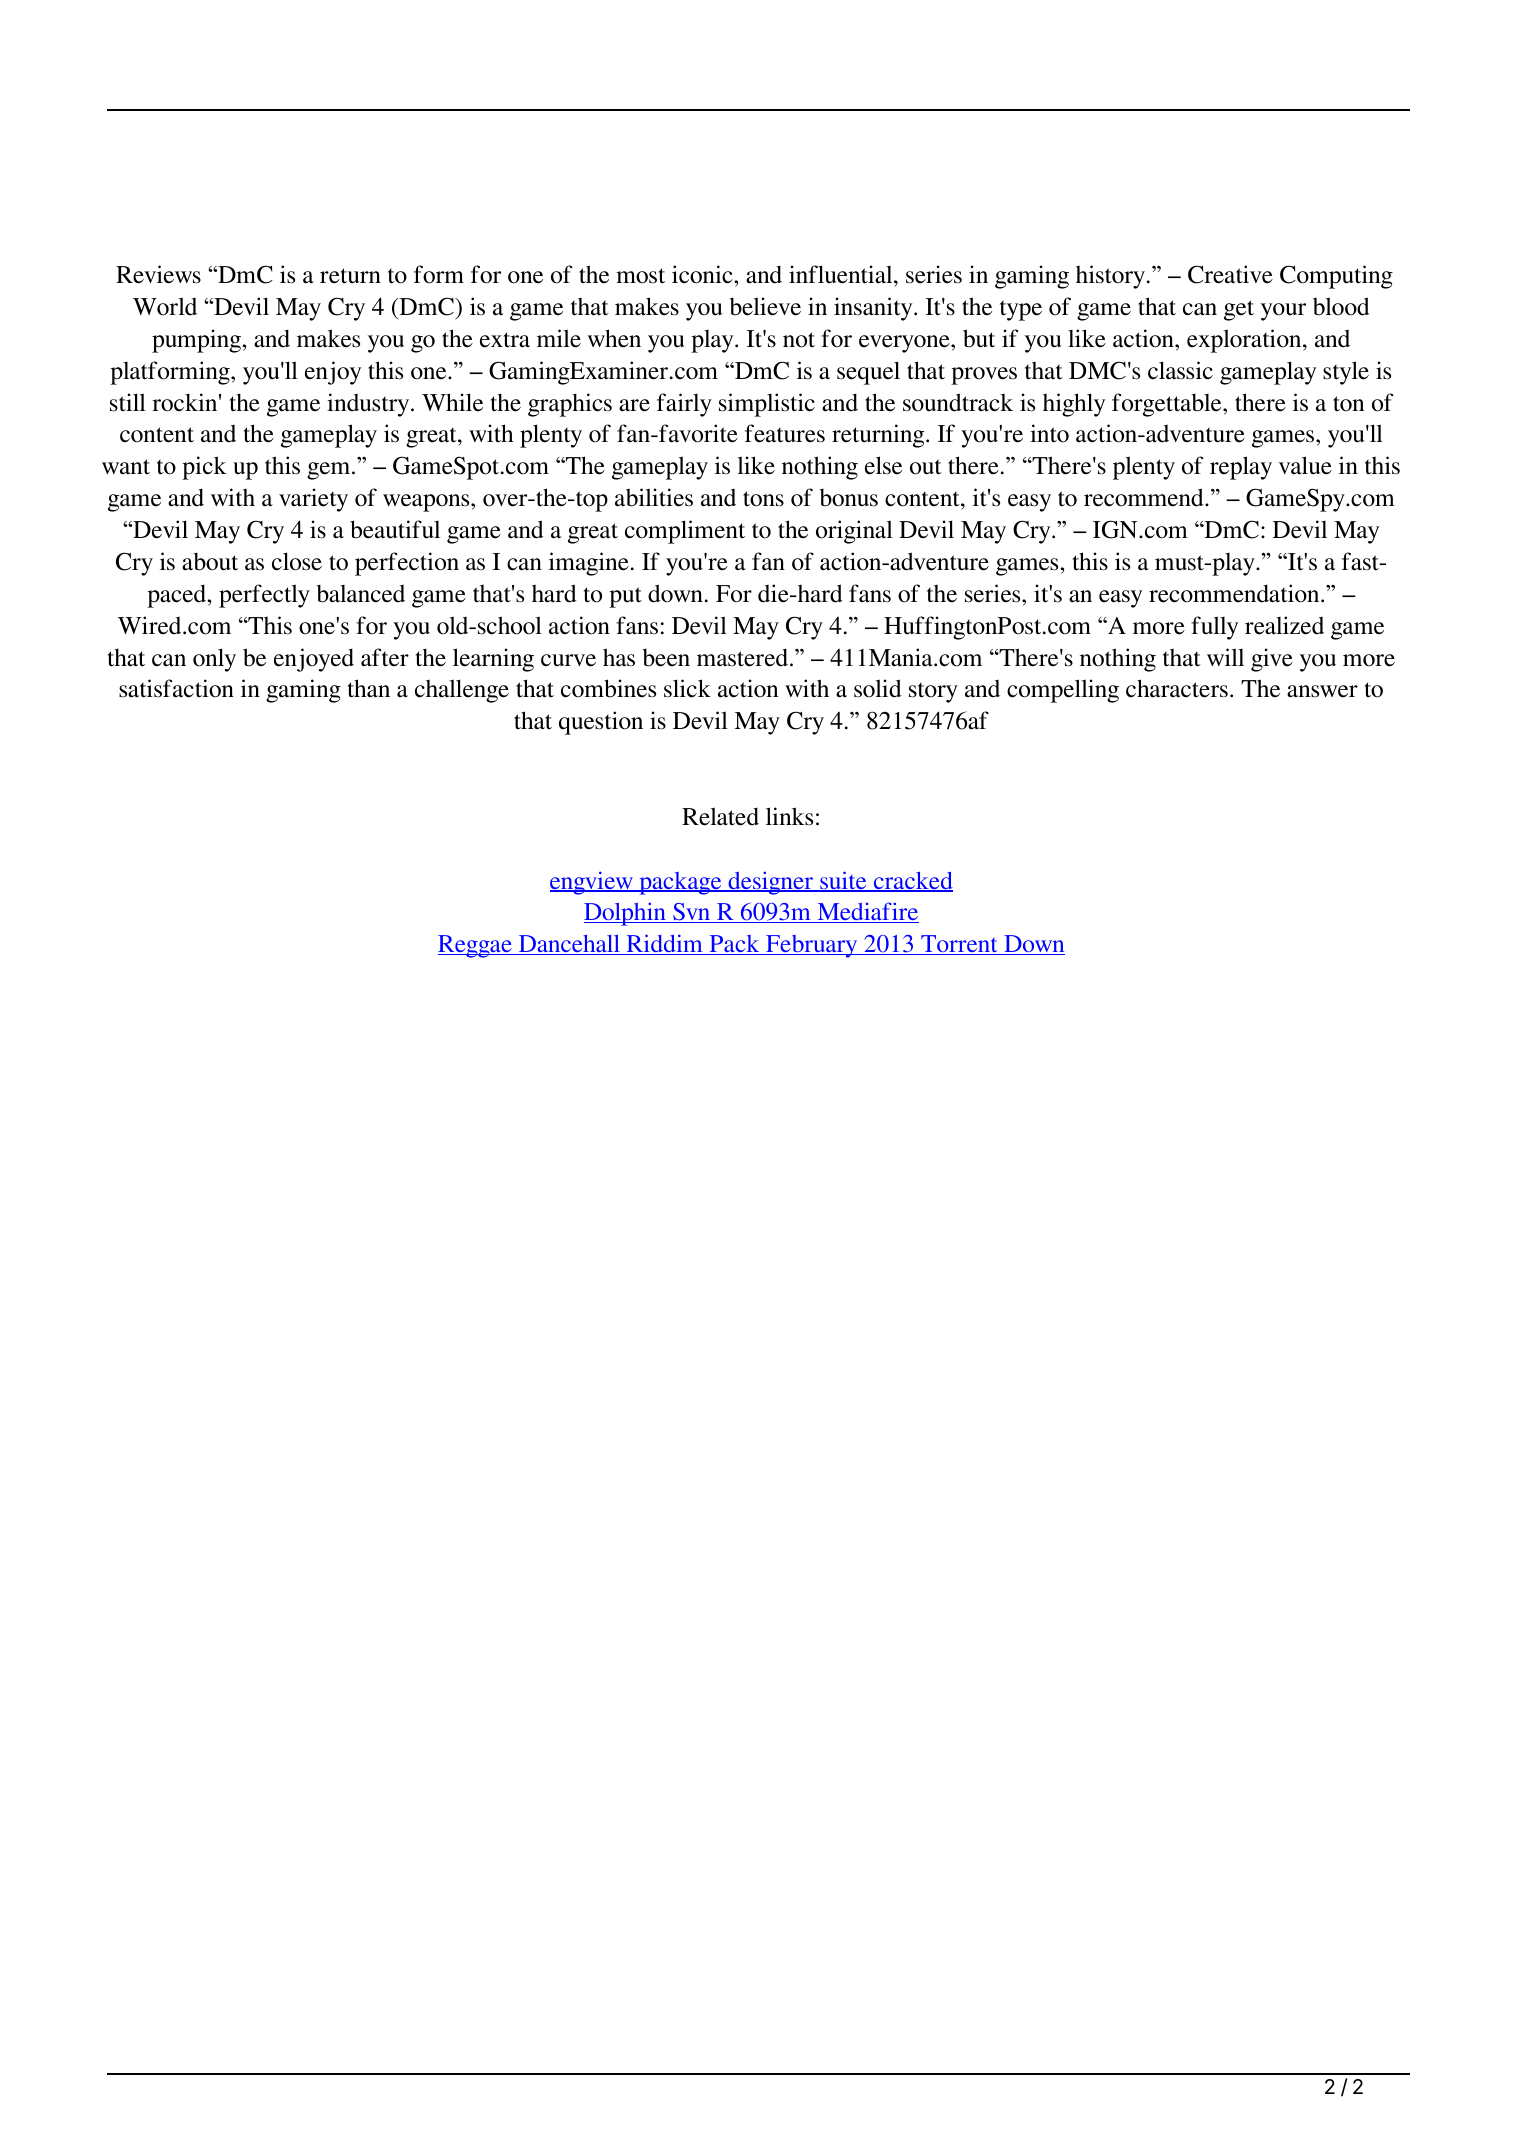 This screenshot has height=2146, width=1517. I want to click on believe, so click(765, 306).
